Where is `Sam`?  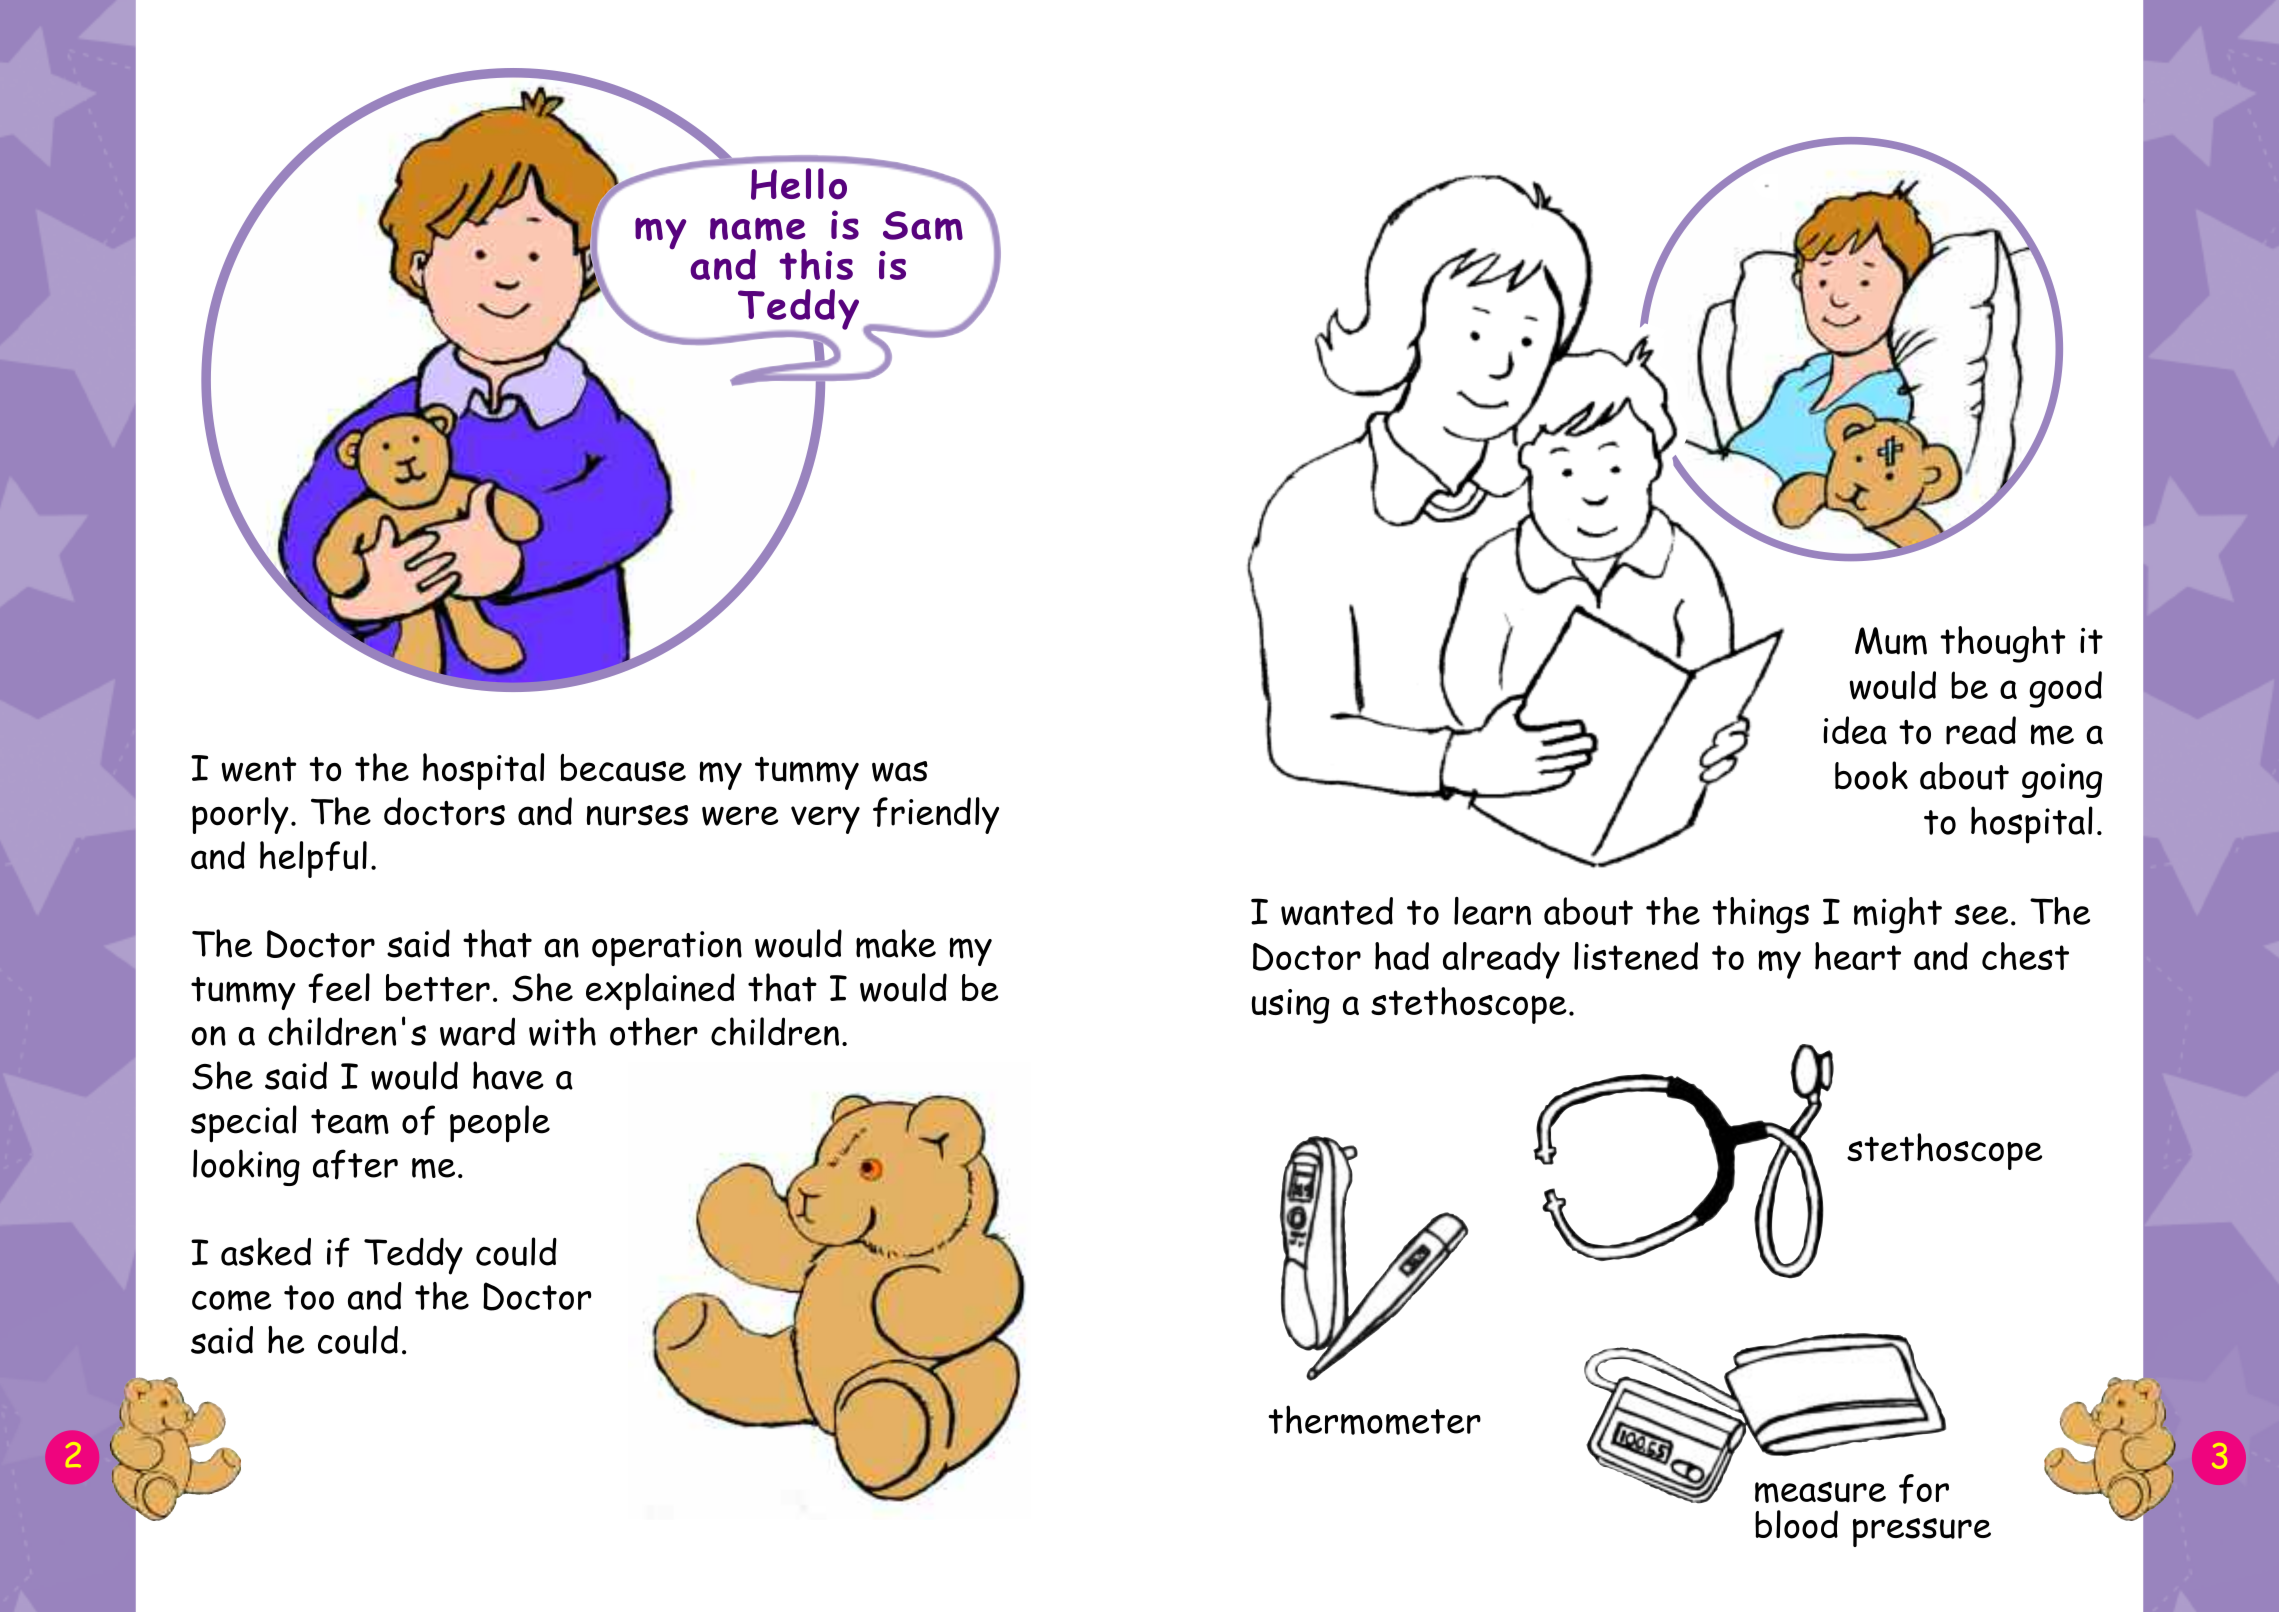
Sam is located at coordinates (923, 226).
